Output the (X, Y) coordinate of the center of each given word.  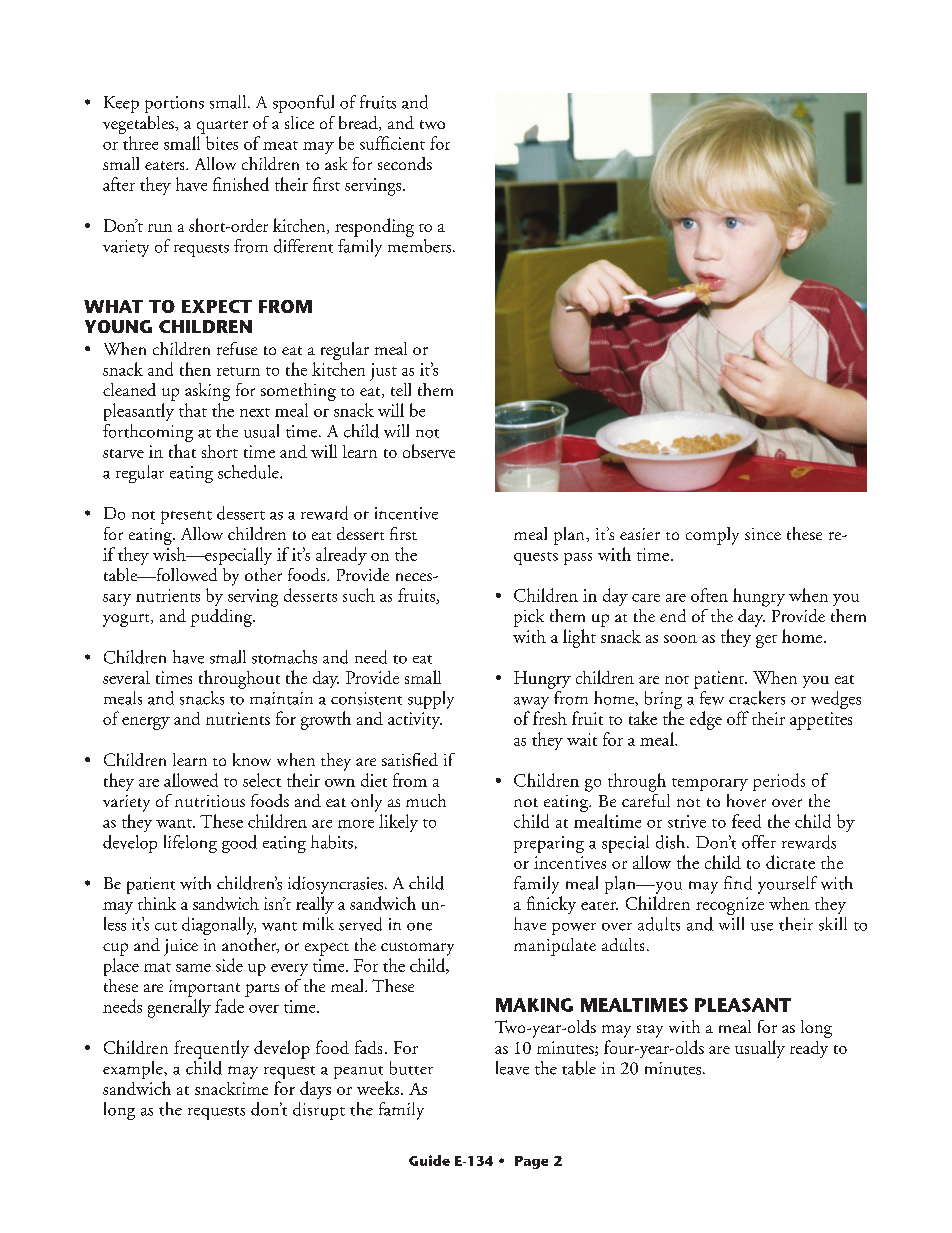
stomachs (284, 657)
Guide (429, 1160)
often (709, 595)
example (134, 1070)
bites (222, 143)
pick (529, 618)
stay (650, 1031)
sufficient (392, 143)
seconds (405, 163)
